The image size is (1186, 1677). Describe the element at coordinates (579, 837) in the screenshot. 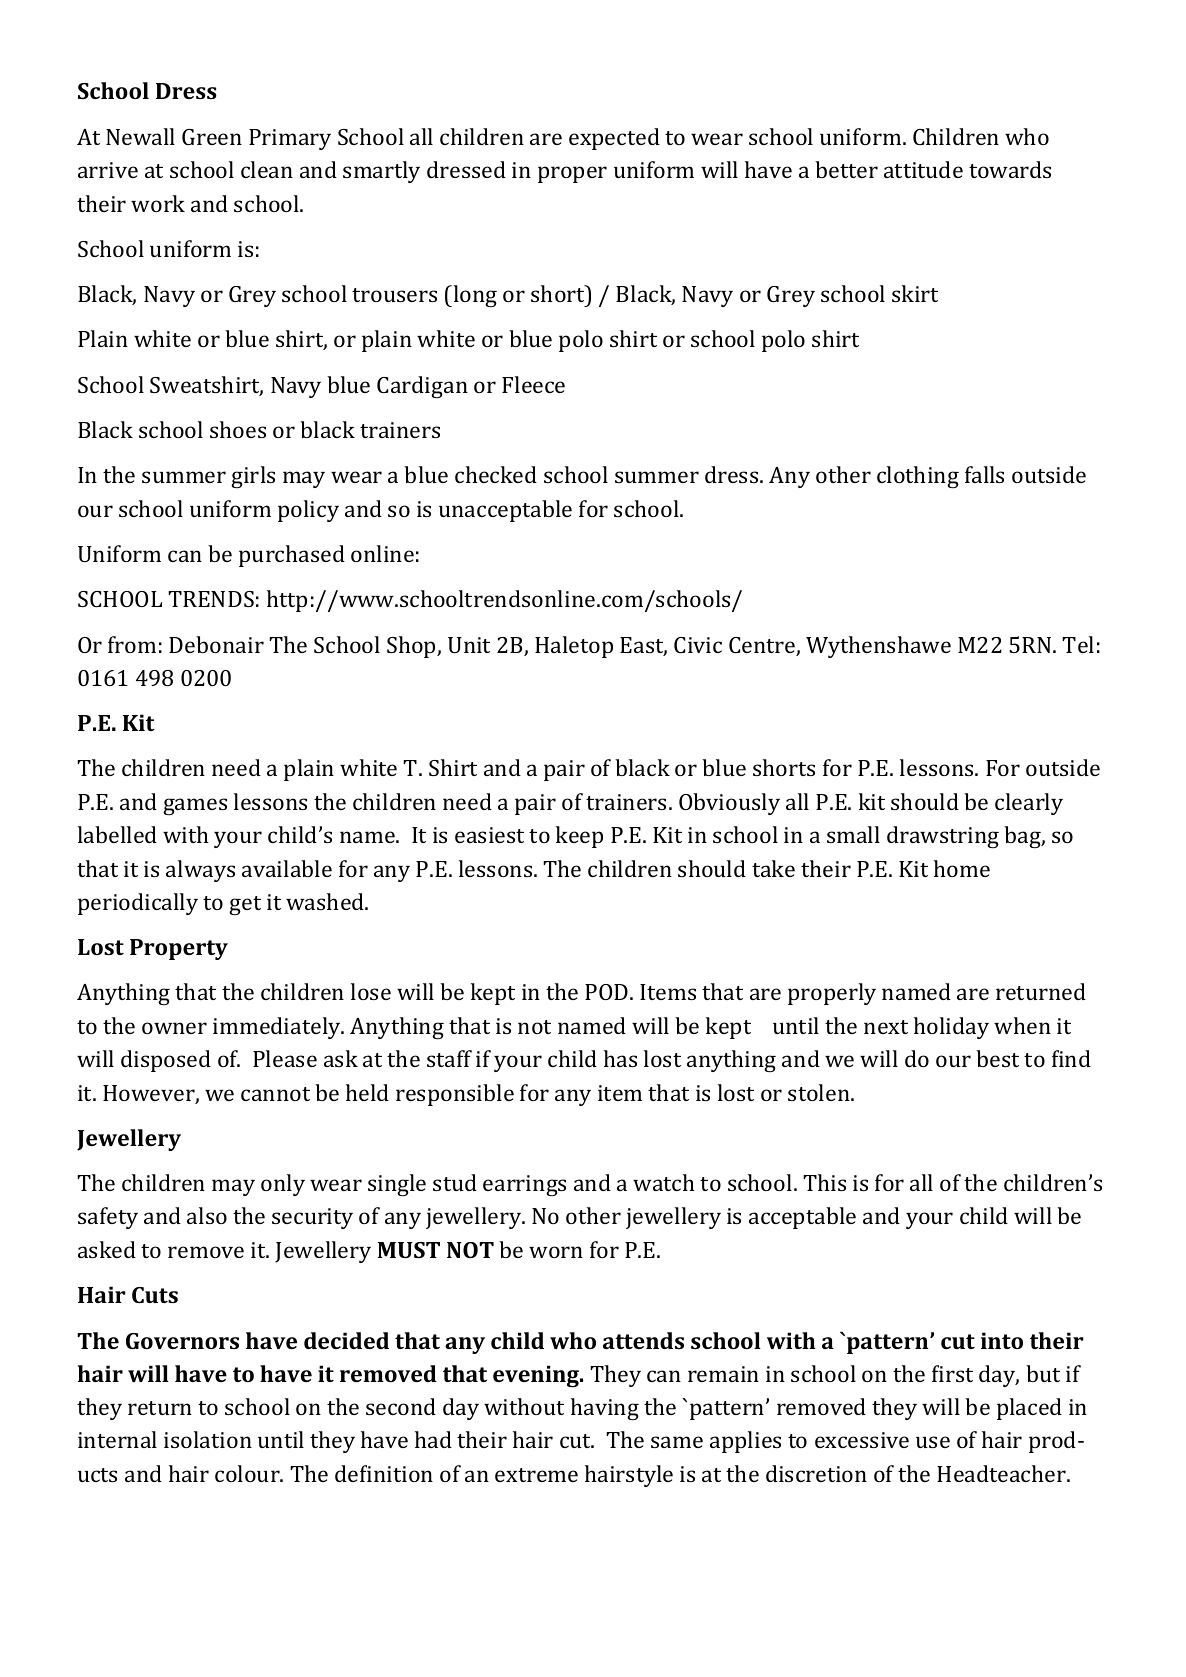

I see `keep` at that location.
